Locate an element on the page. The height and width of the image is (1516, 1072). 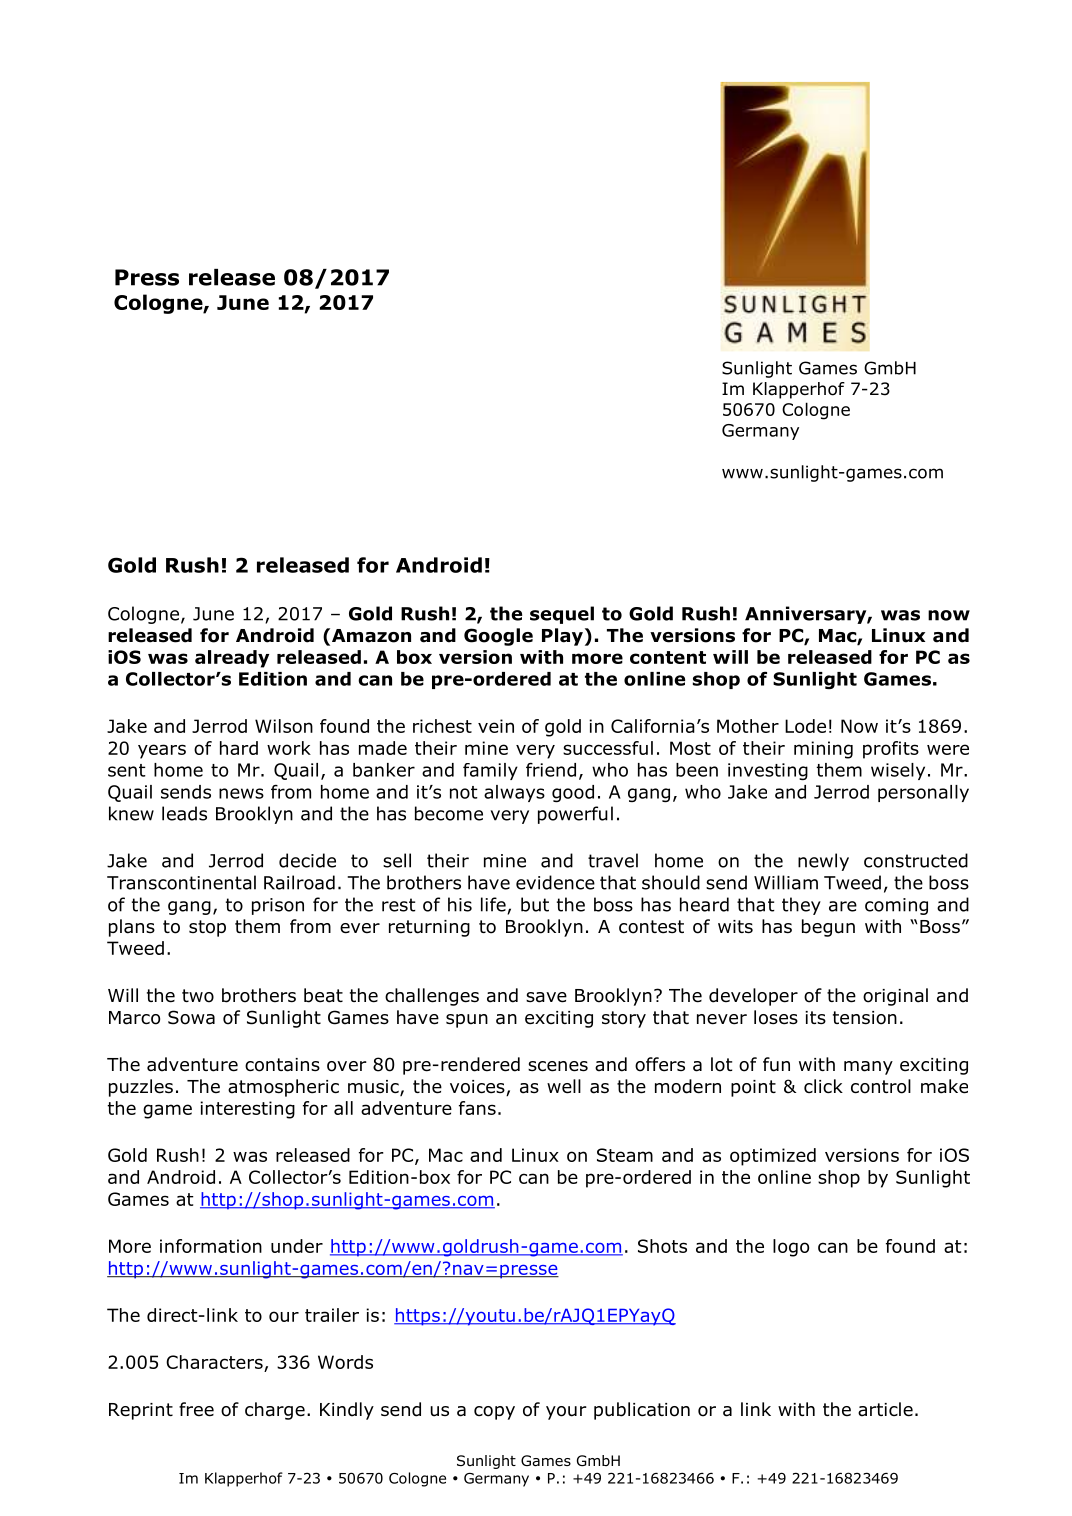
leads is located at coordinates (184, 813).
